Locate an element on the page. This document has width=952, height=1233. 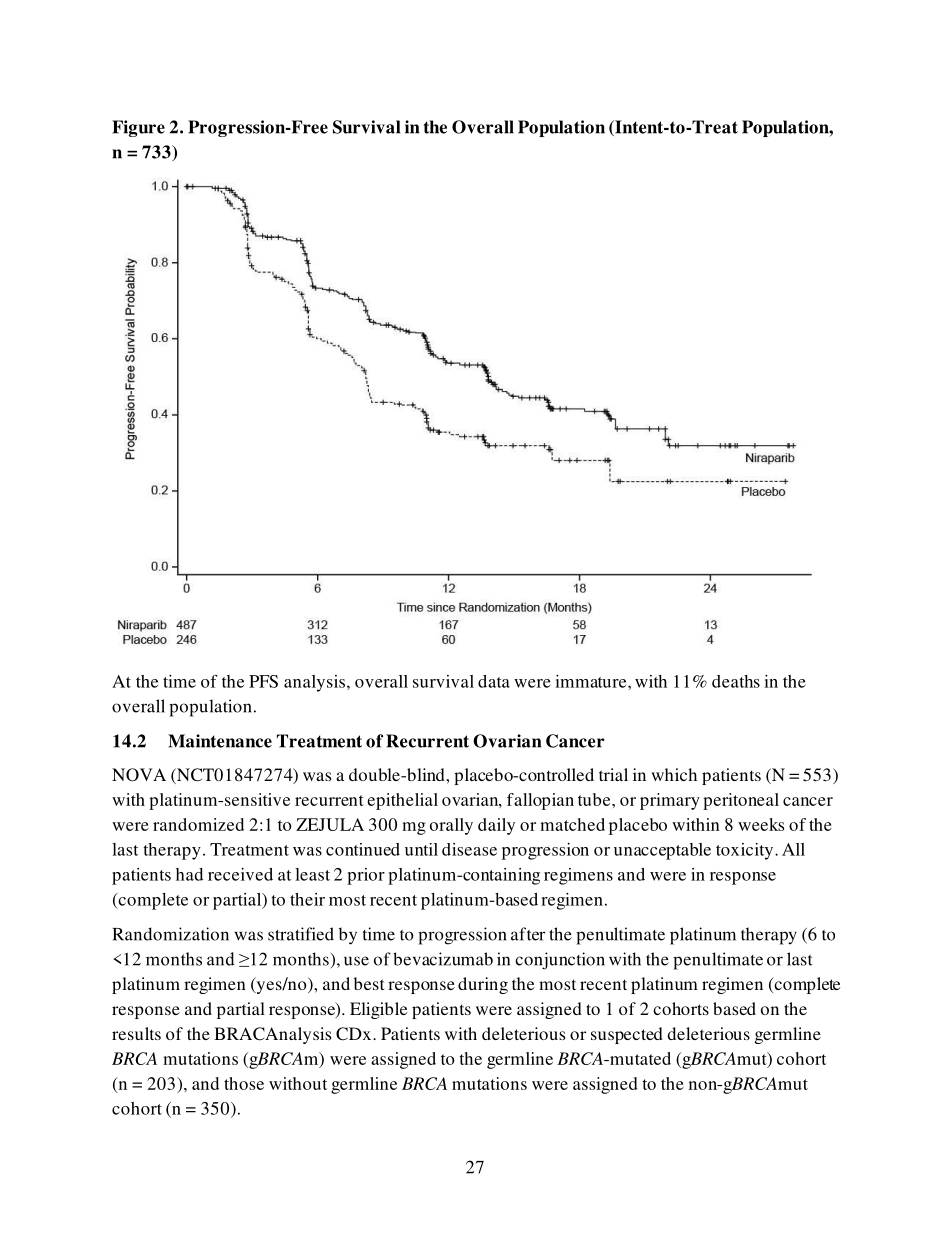
PFS is located at coordinates (263, 681).
